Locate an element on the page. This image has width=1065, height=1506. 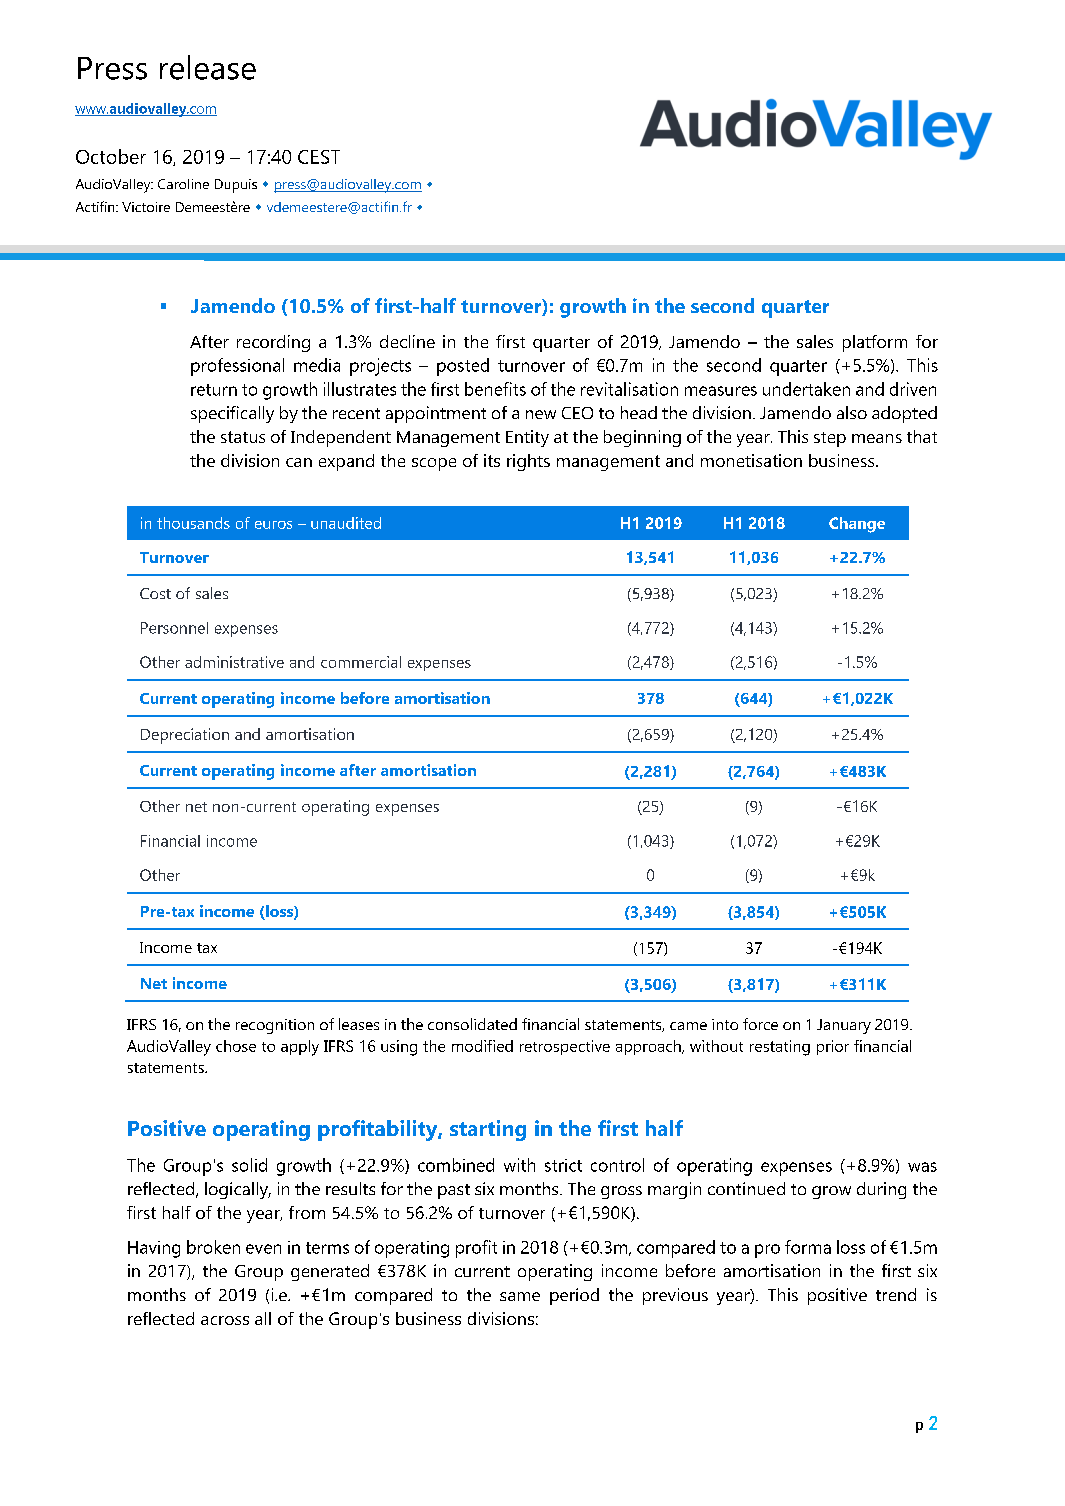
commercial is located at coordinates (361, 662).
